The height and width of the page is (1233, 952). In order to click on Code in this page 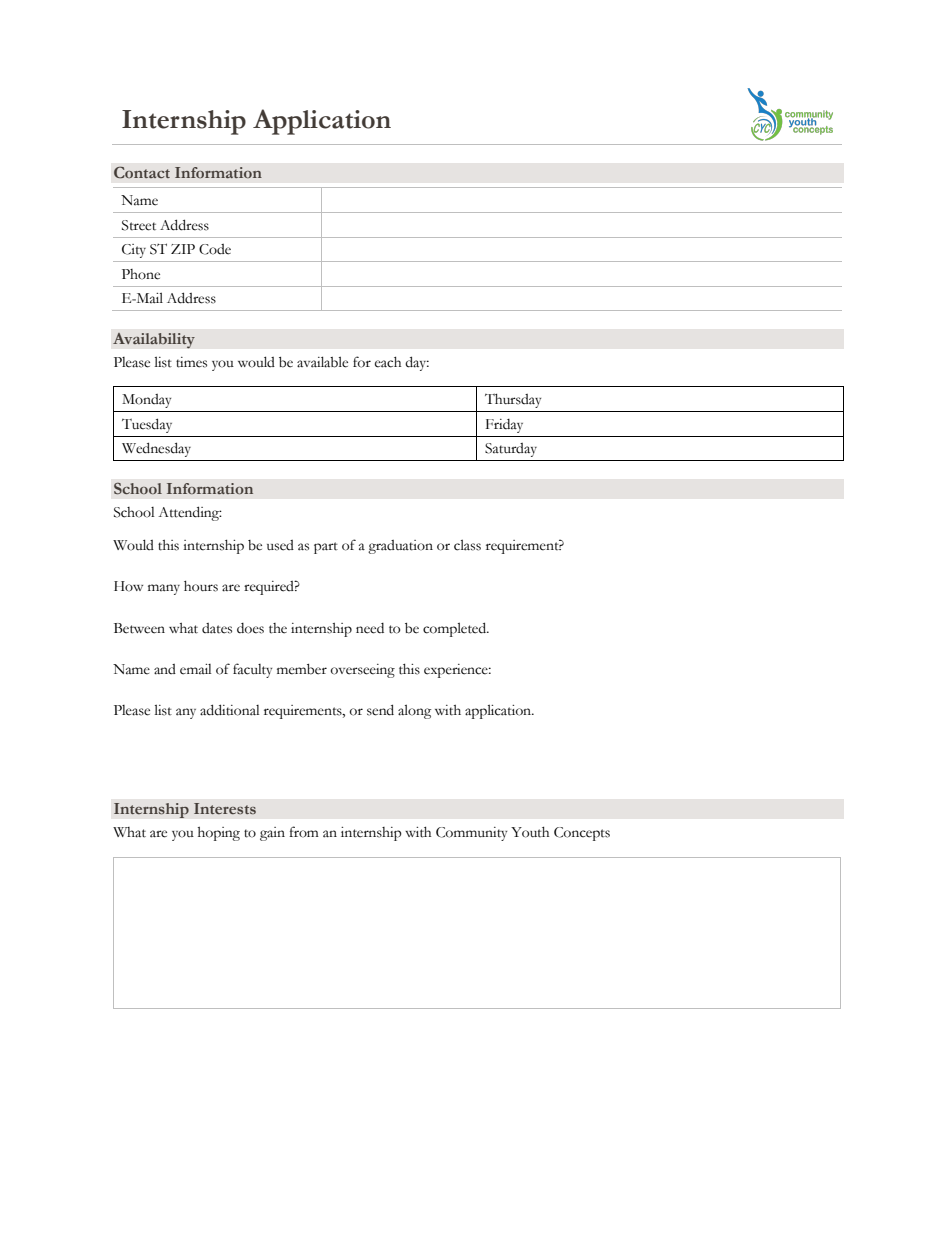, I will do `click(215, 249)`.
